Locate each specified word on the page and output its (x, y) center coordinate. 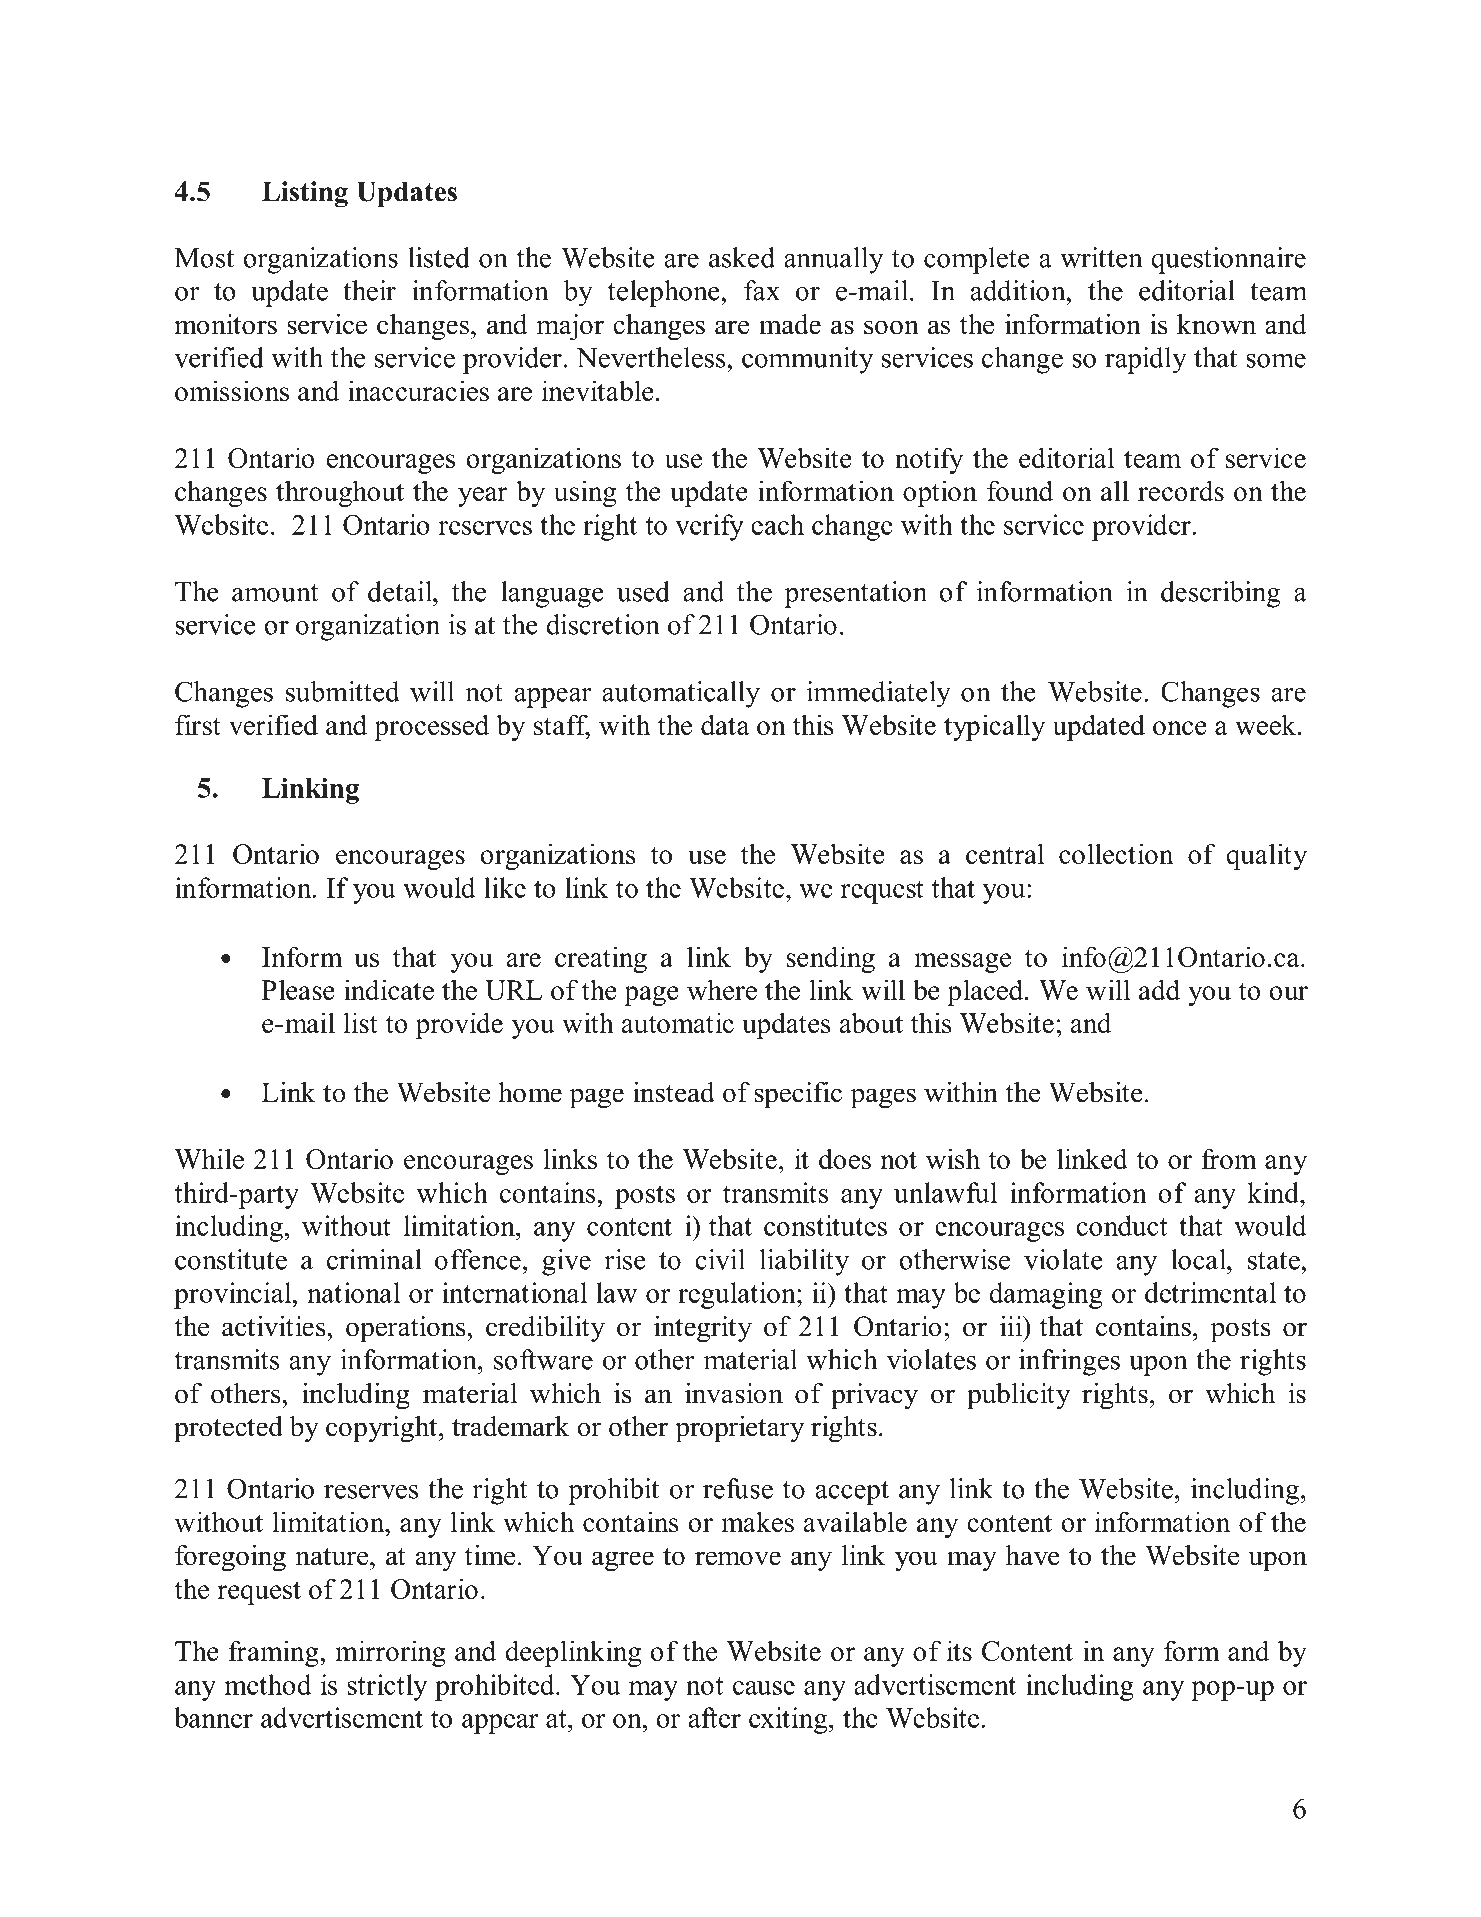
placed (986, 992)
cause (764, 1688)
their (369, 290)
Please (298, 989)
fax (762, 290)
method (268, 1684)
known (1216, 324)
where (722, 989)
